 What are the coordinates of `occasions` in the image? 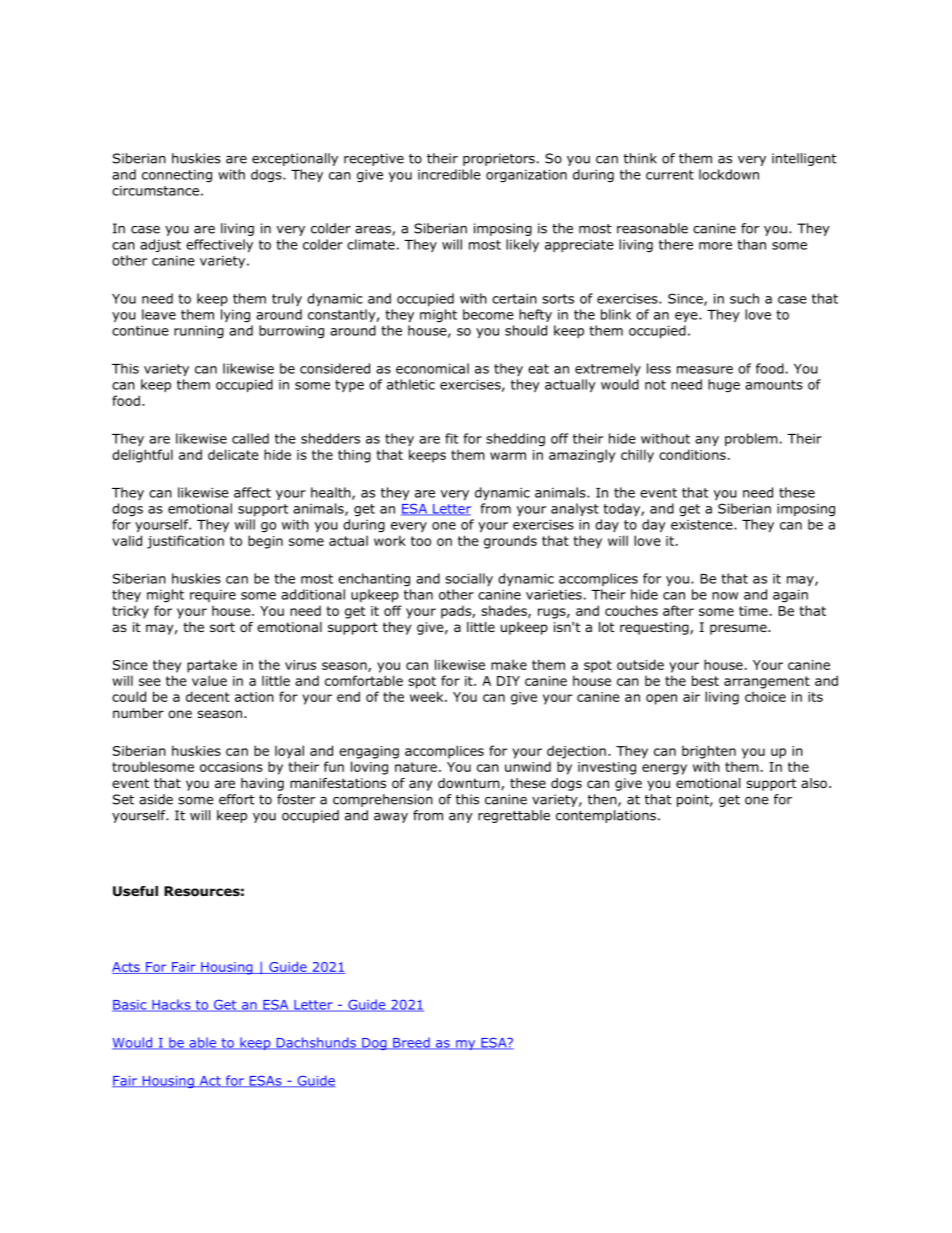 It's located at (231, 767).
